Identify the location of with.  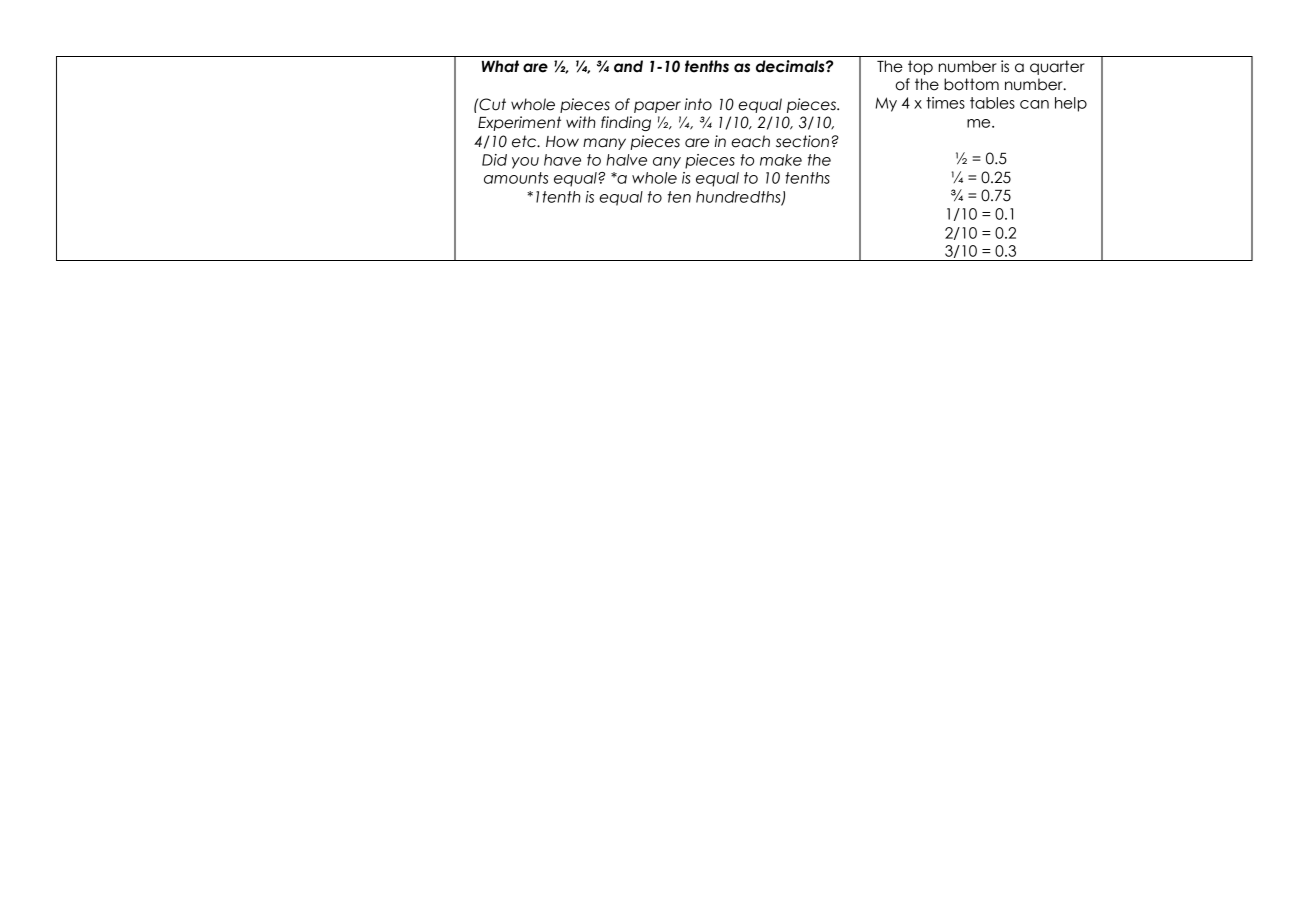
(581, 122).
